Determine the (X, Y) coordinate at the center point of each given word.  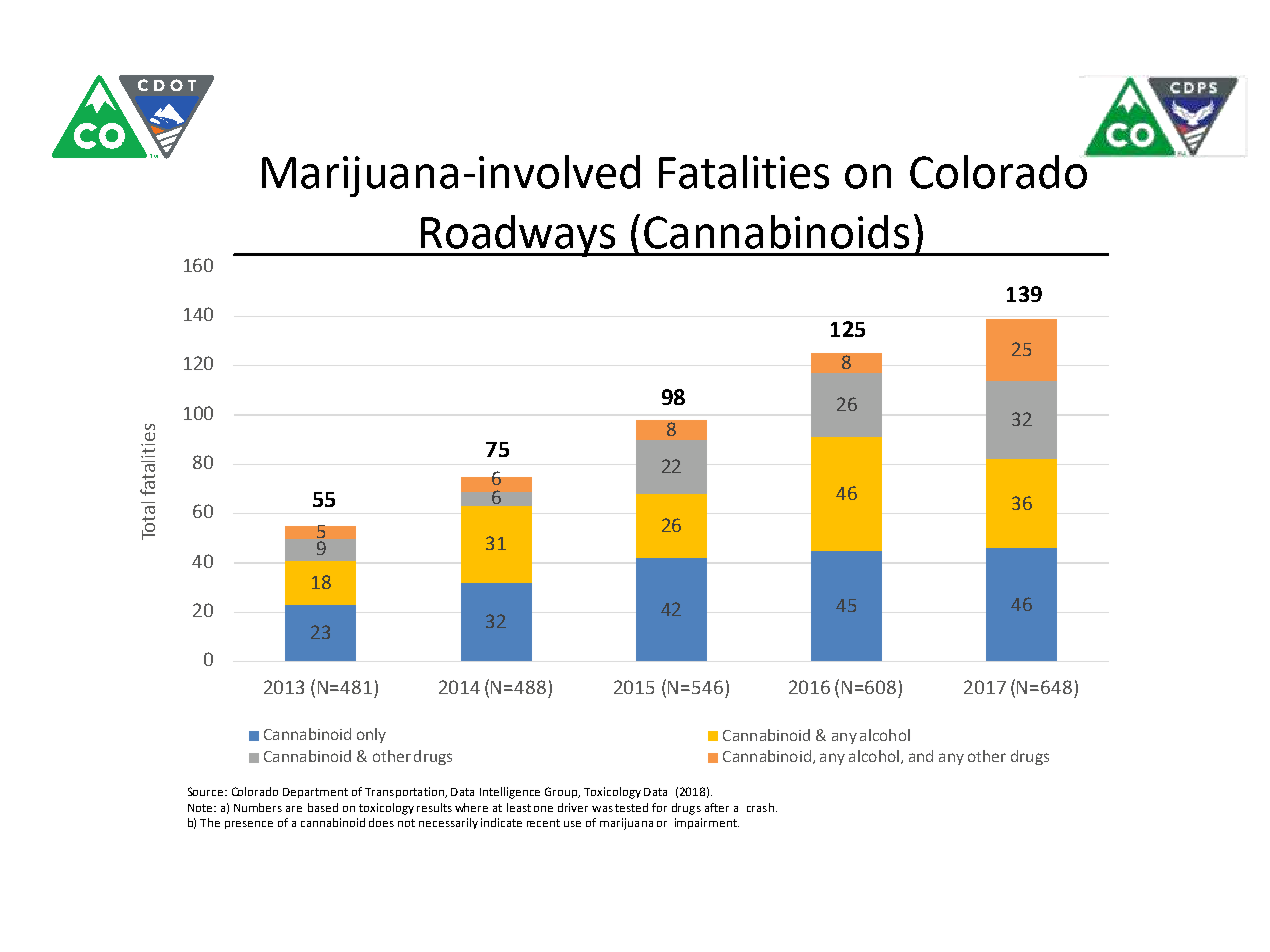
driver (573, 807)
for (659, 807)
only (371, 735)
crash (760, 807)
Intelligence (510, 793)
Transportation (405, 792)
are (294, 809)
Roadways (518, 236)
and (921, 756)
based (323, 807)
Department (315, 793)
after (717, 807)
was (602, 809)
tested (631, 807)
